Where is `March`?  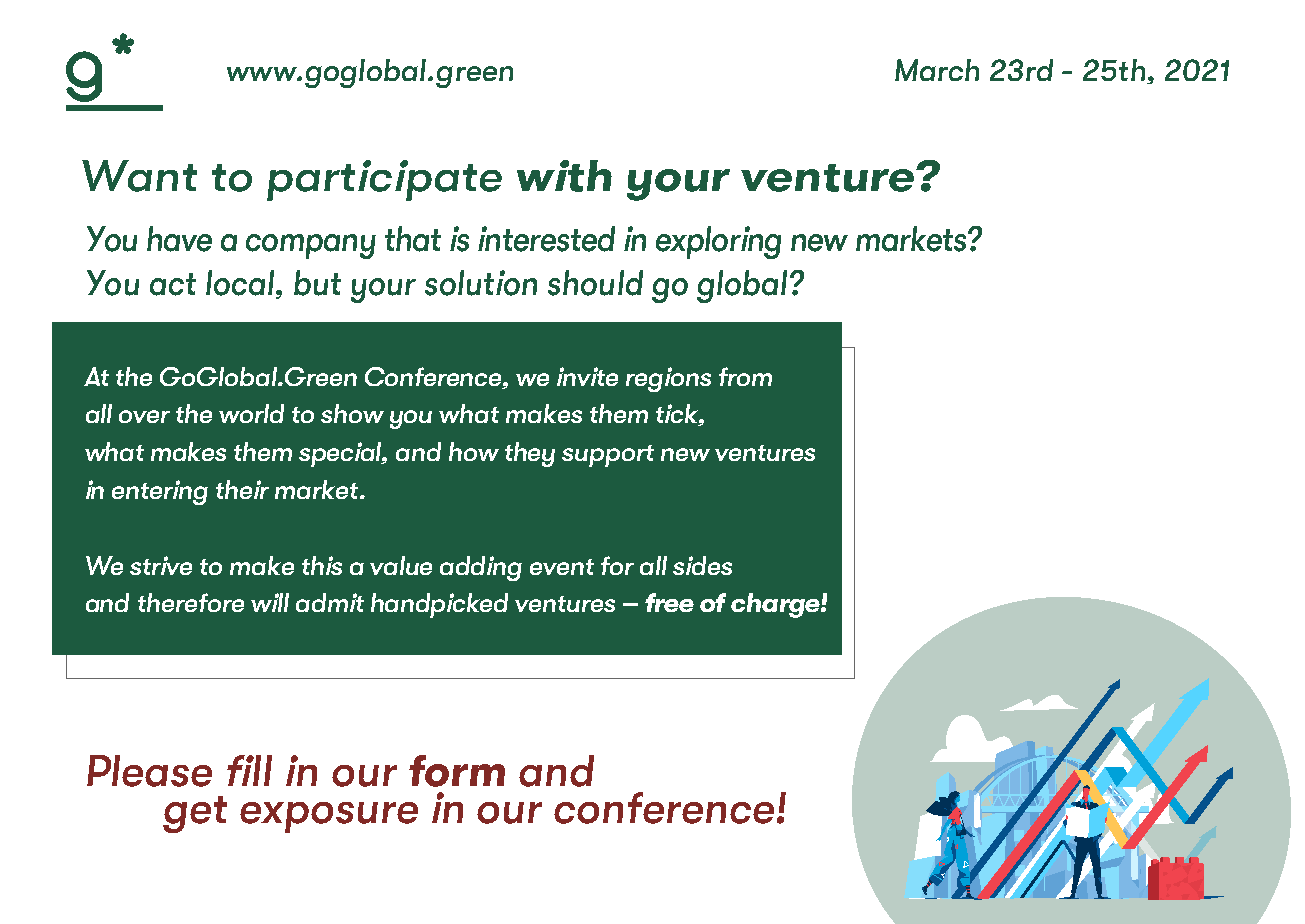
March is located at coordinates (937, 70).
